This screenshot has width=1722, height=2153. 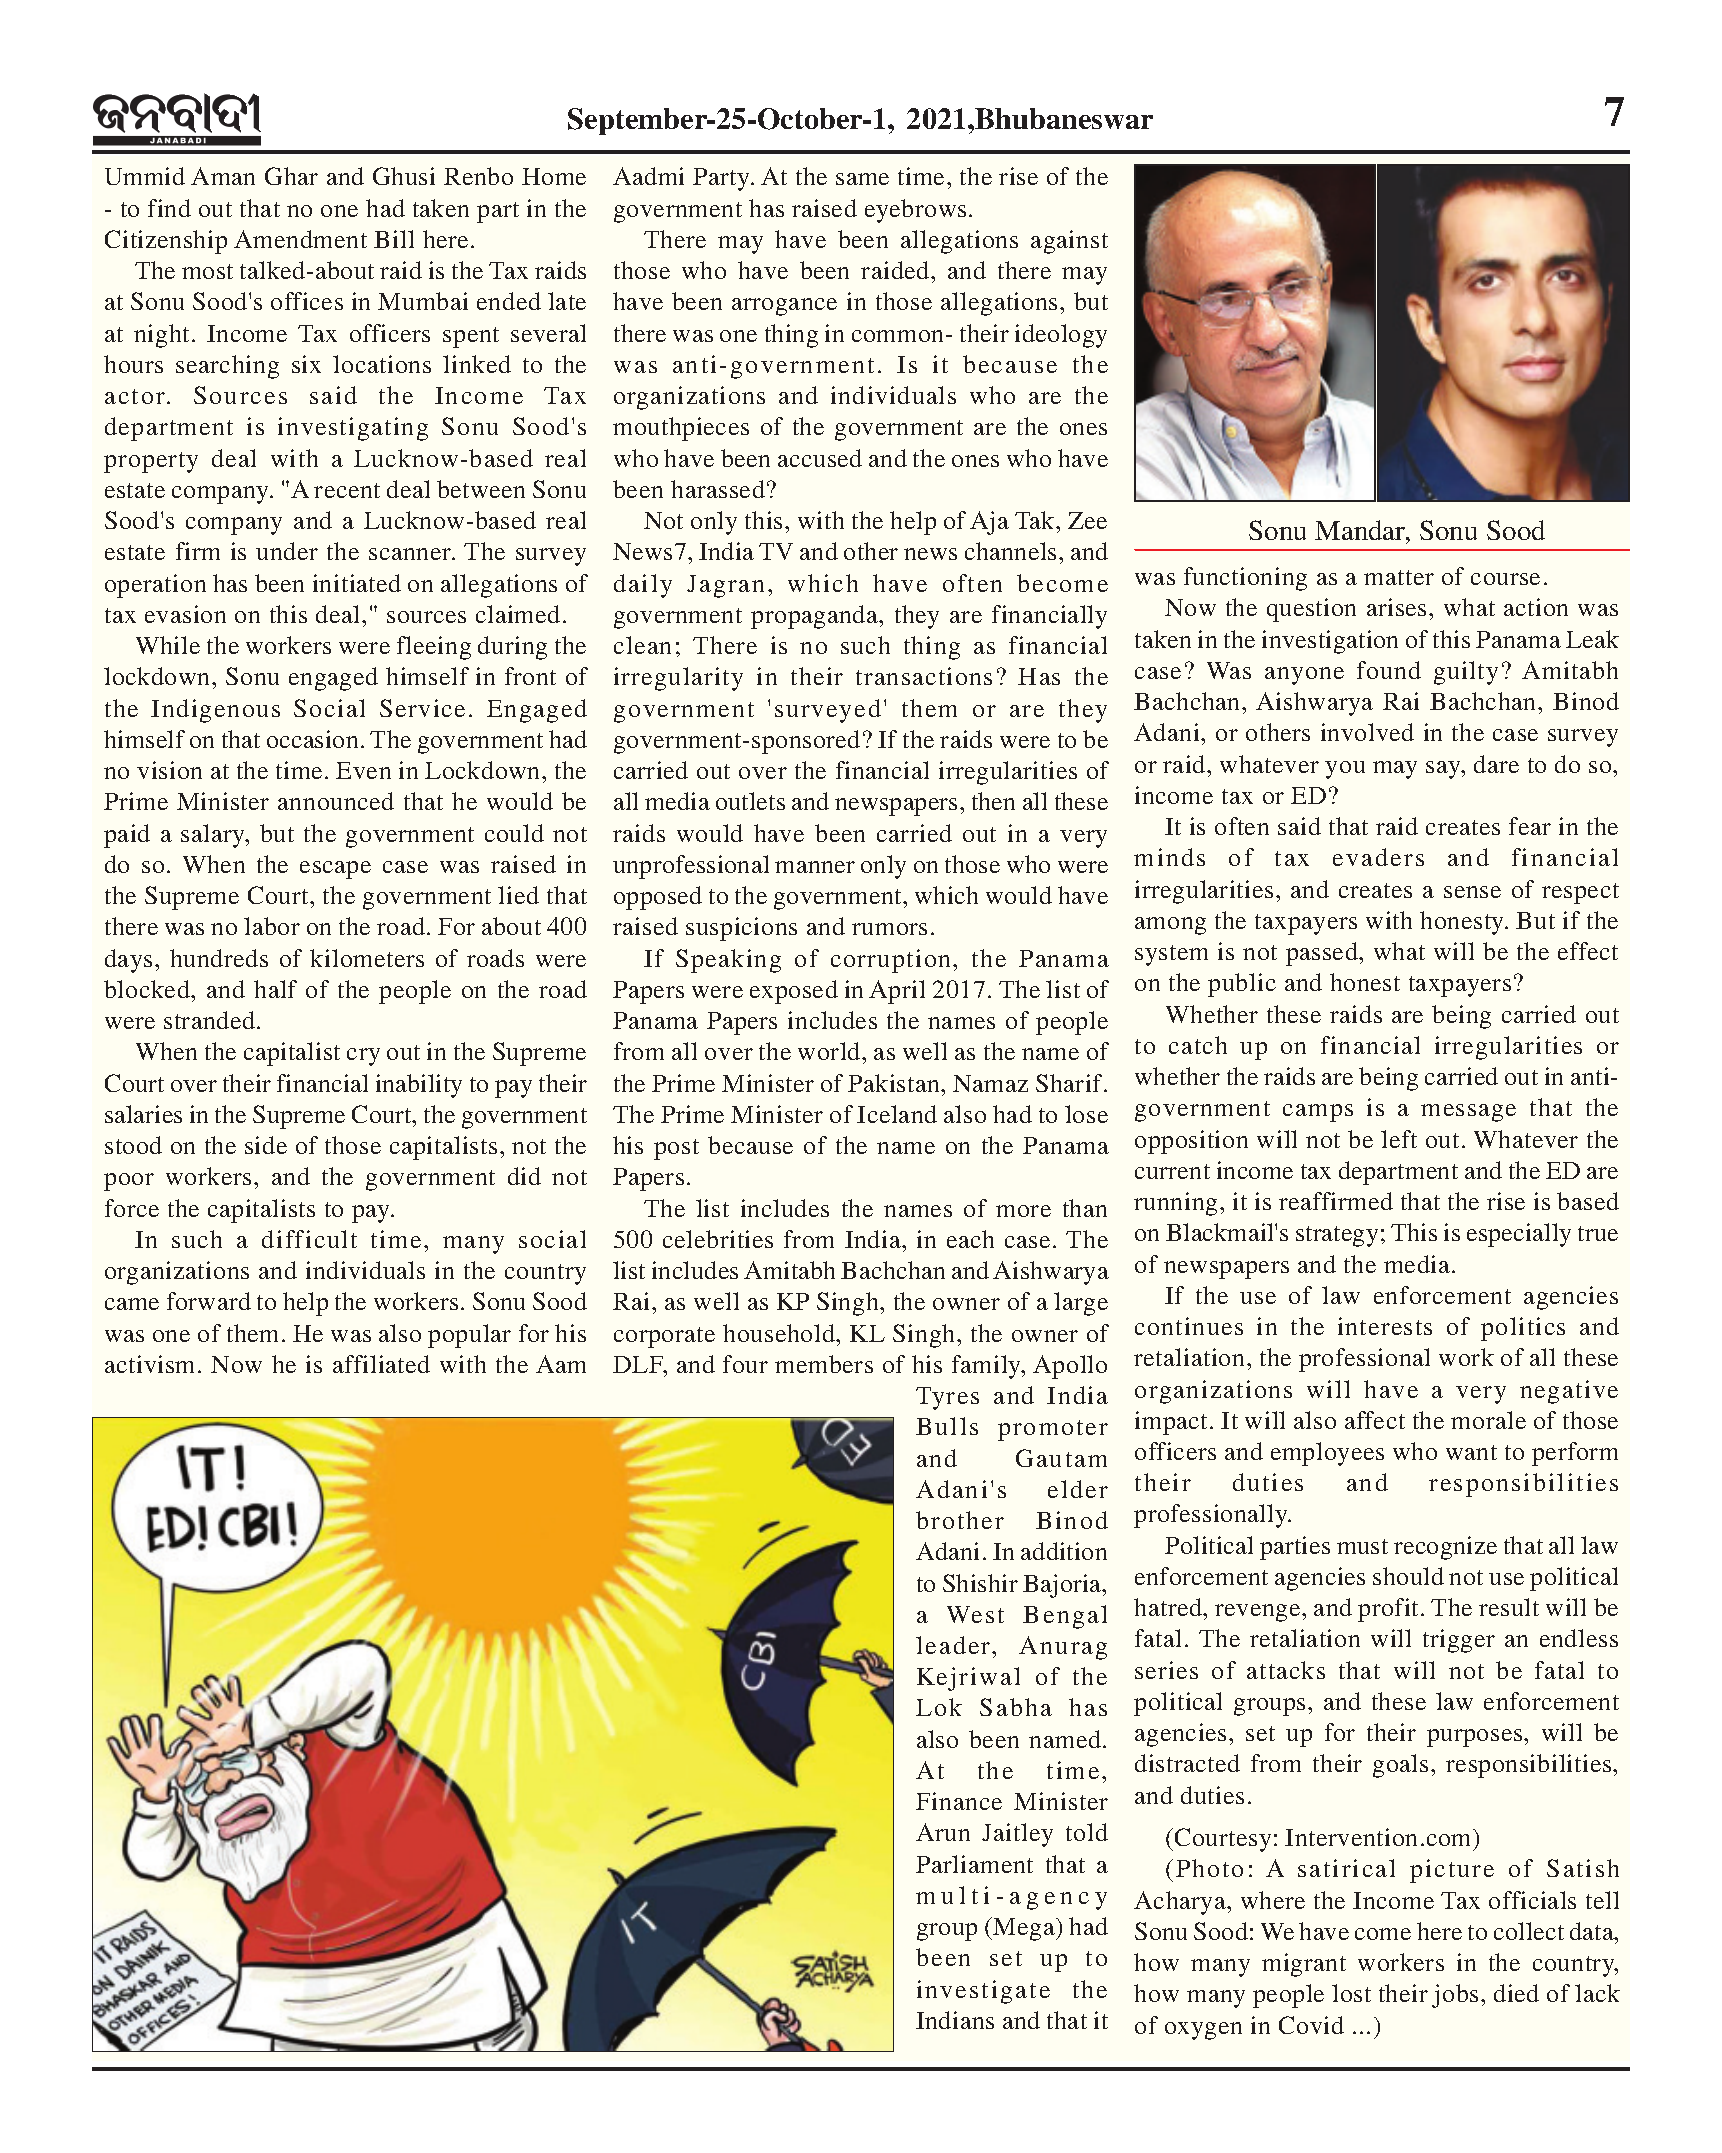 What do you see at coordinates (1069, 242) in the screenshot?
I see `against` at bounding box center [1069, 242].
